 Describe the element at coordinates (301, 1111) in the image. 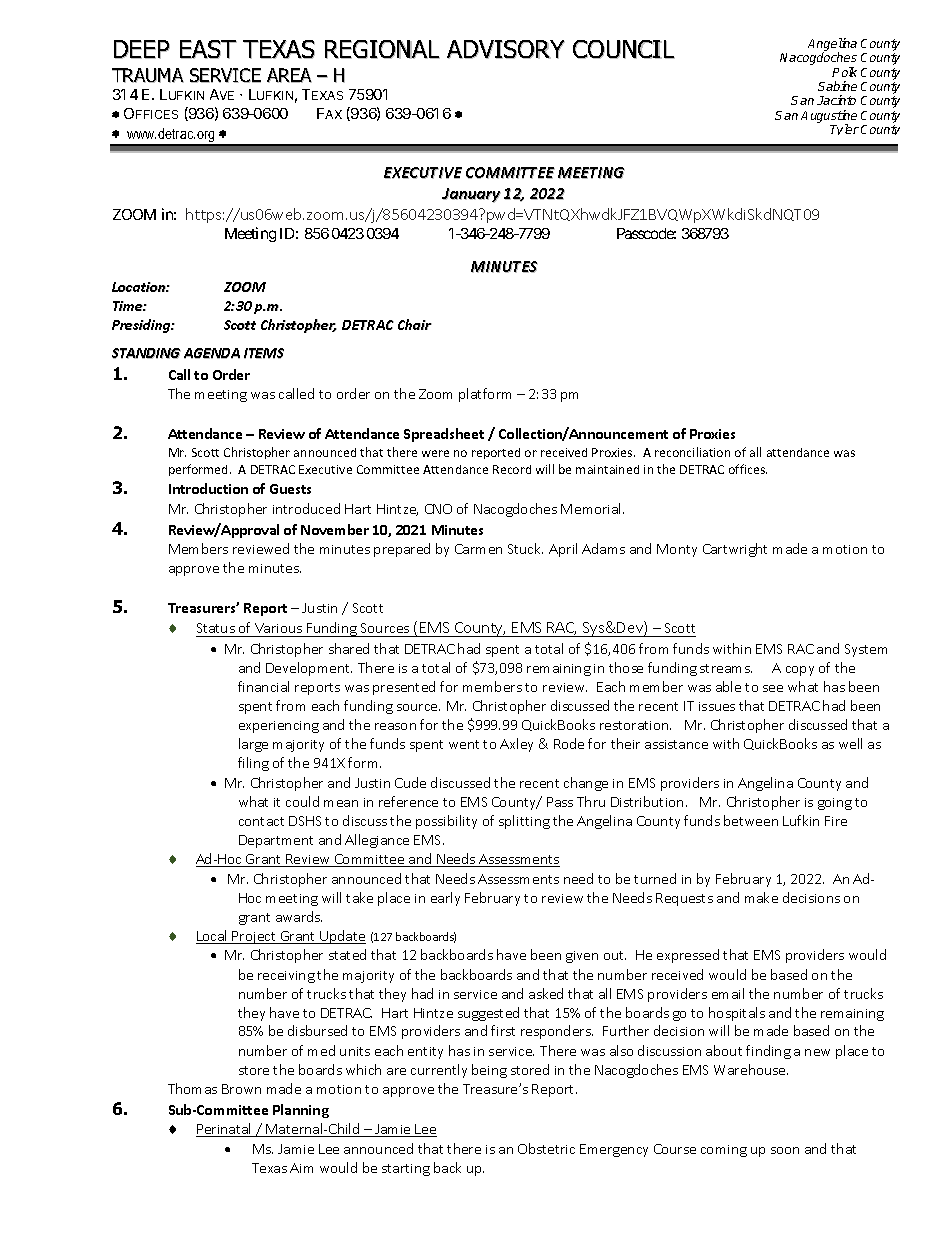

I see `Planning` at that location.
